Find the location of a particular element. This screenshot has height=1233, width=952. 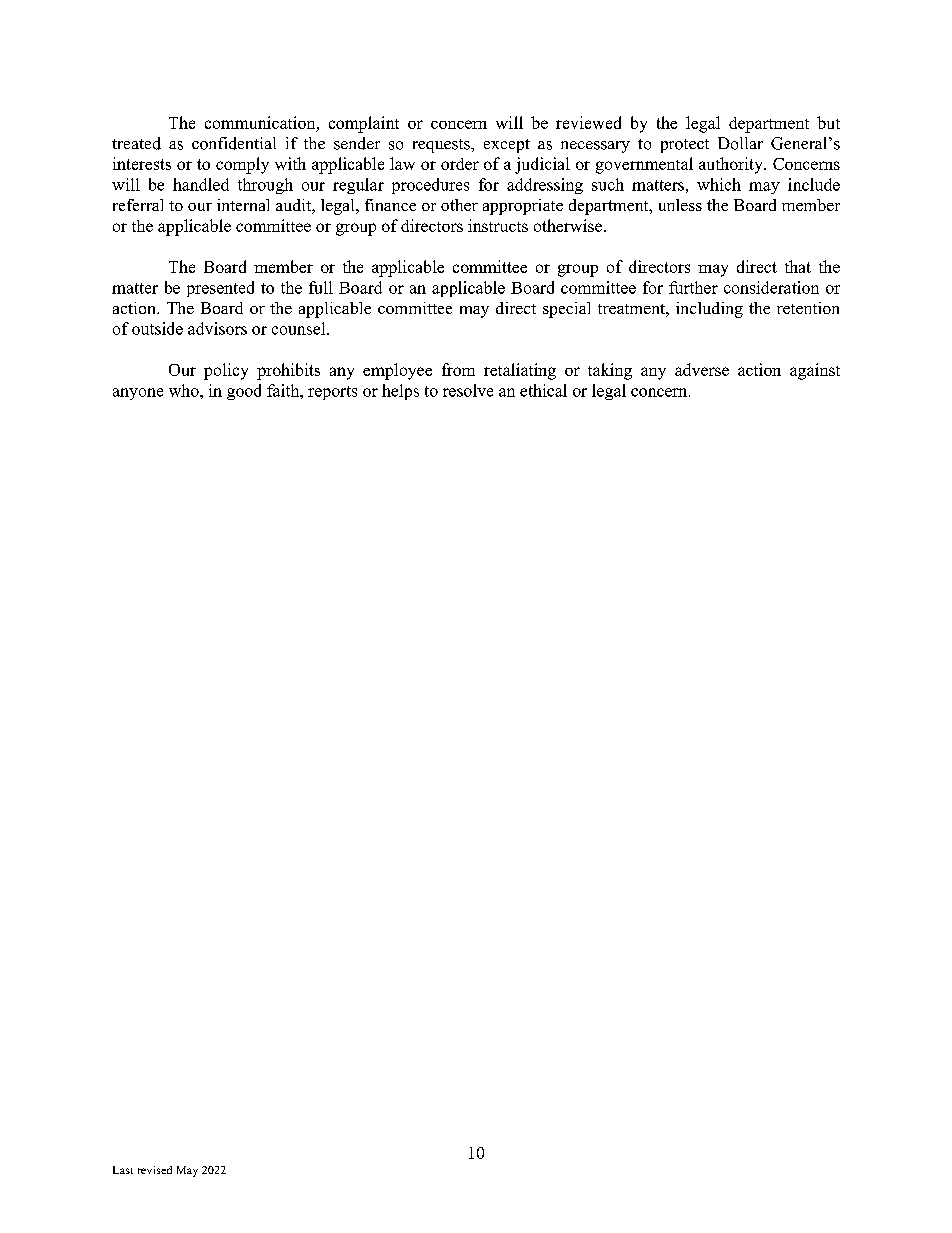

order is located at coordinates (460, 164).
